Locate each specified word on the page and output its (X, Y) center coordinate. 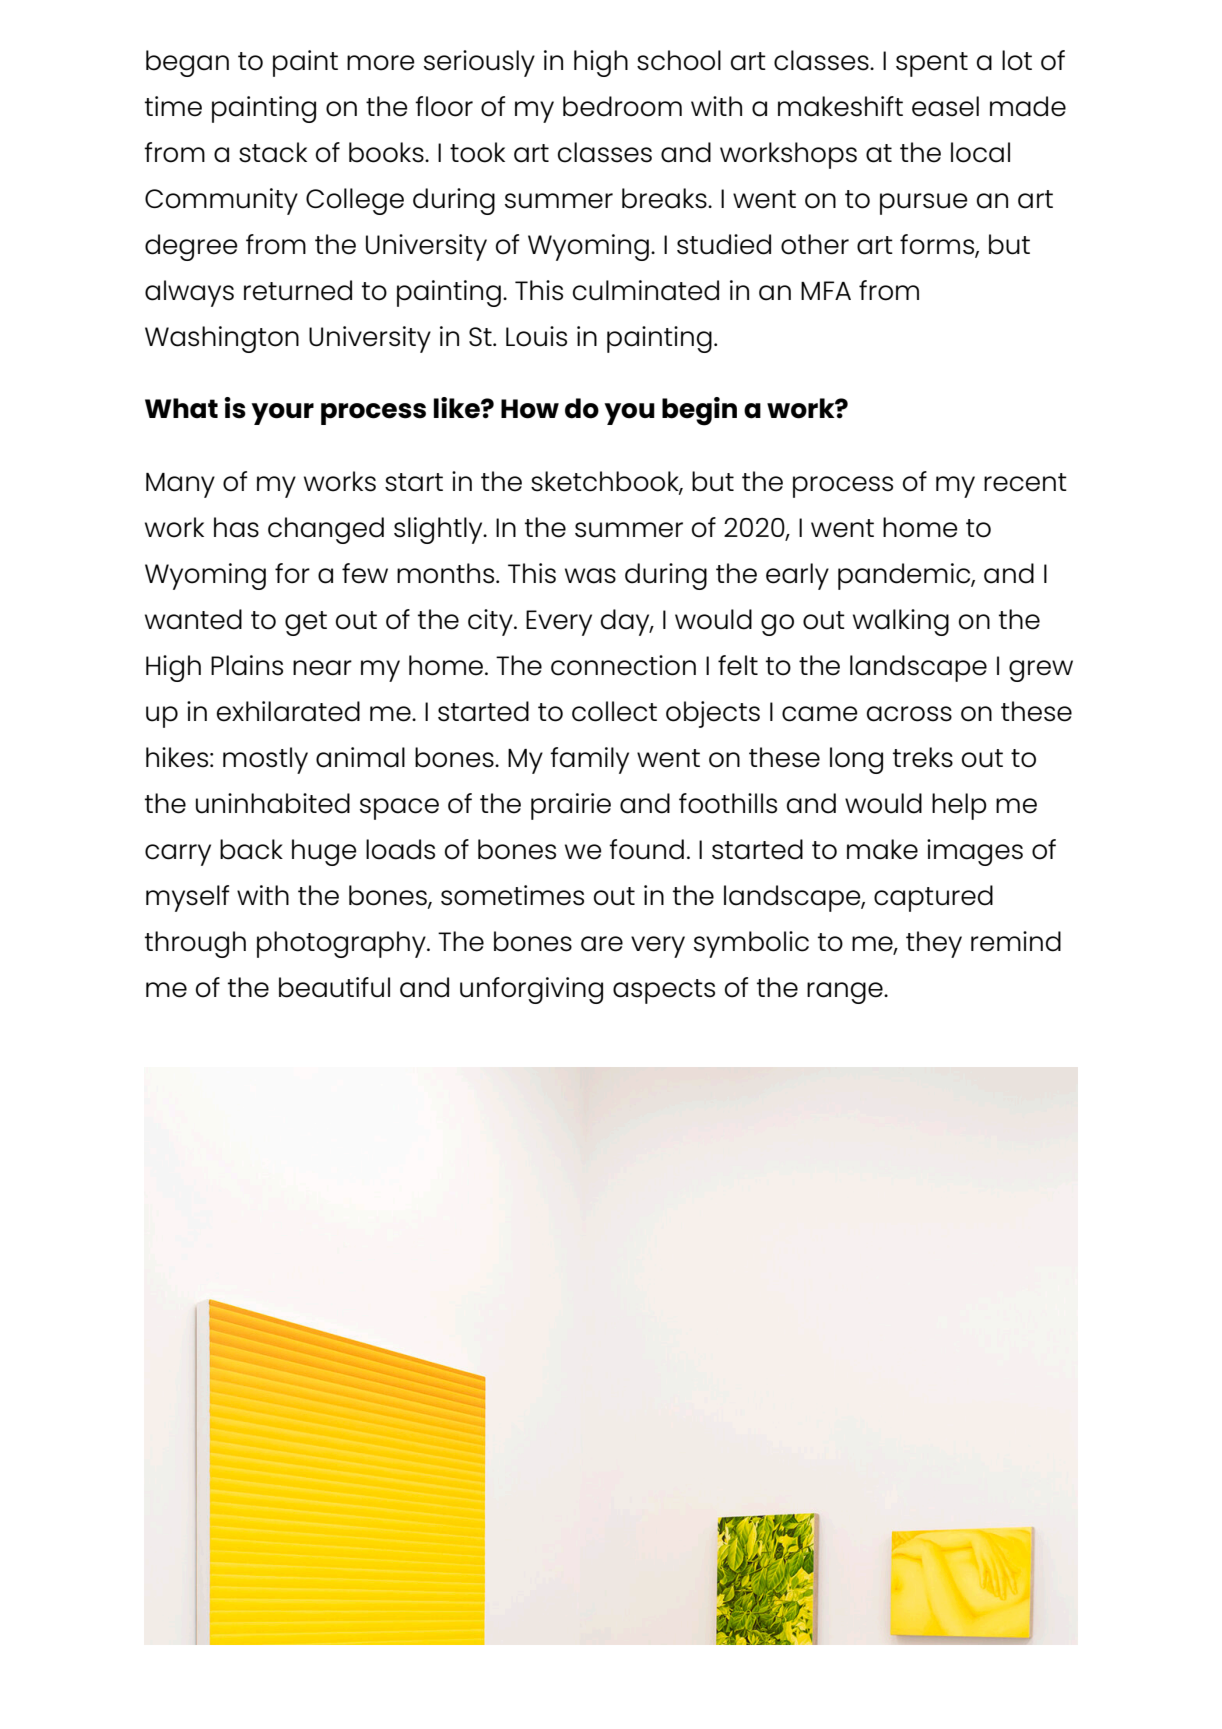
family (589, 760)
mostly (265, 760)
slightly (439, 530)
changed (326, 530)
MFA (826, 290)
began (187, 63)
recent (1025, 482)
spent (932, 64)
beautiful (334, 987)
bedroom (622, 106)
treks (923, 757)
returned (298, 290)
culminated (646, 290)
